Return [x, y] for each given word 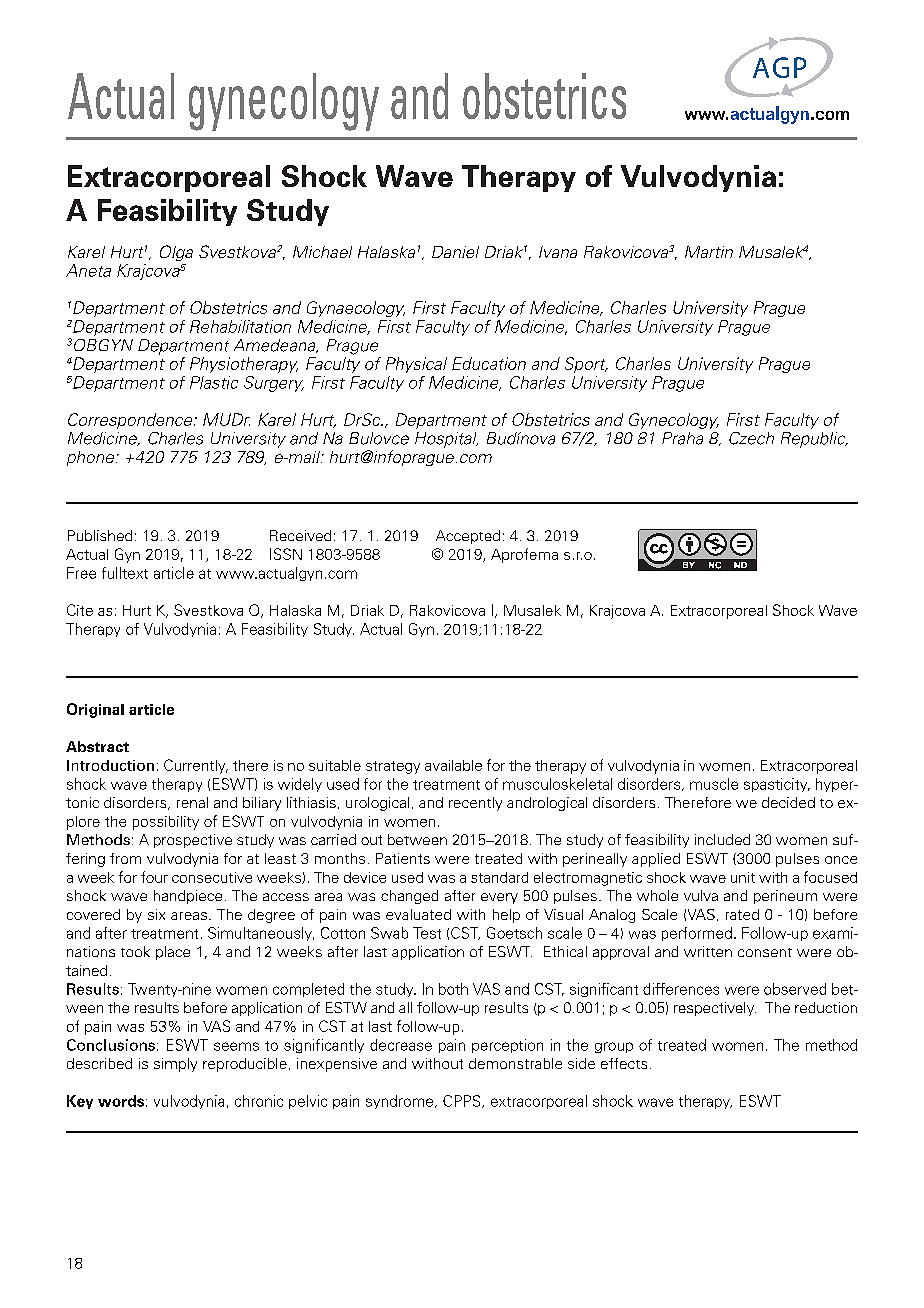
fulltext [125, 573]
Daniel [455, 252]
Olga [176, 253]
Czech [751, 438]
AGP [779, 67]
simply [175, 1065]
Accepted [468, 537]
